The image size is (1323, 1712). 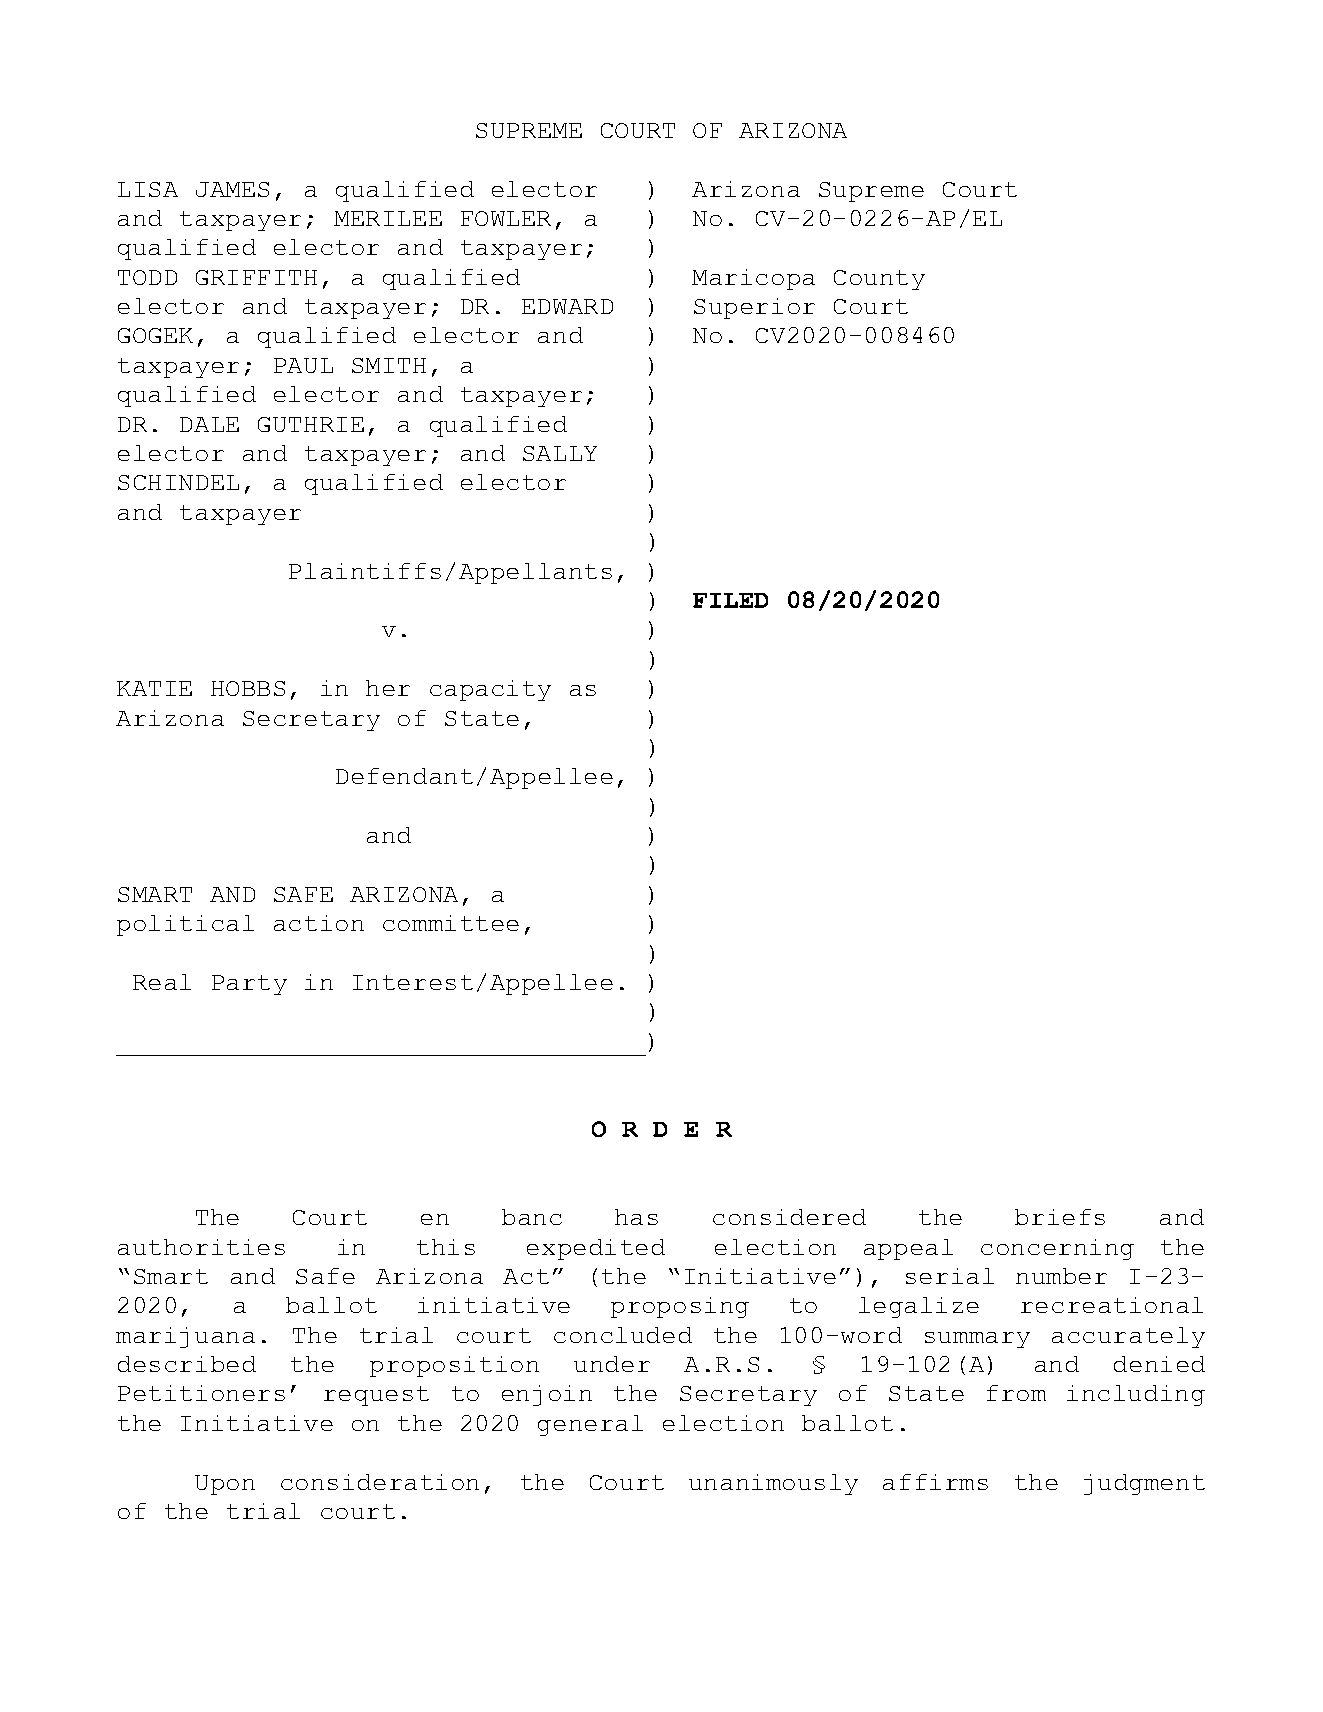 What do you see at coordinates (1060, 1217) in the document?
I see `briefs` at bounding box center [1060, 1217].
